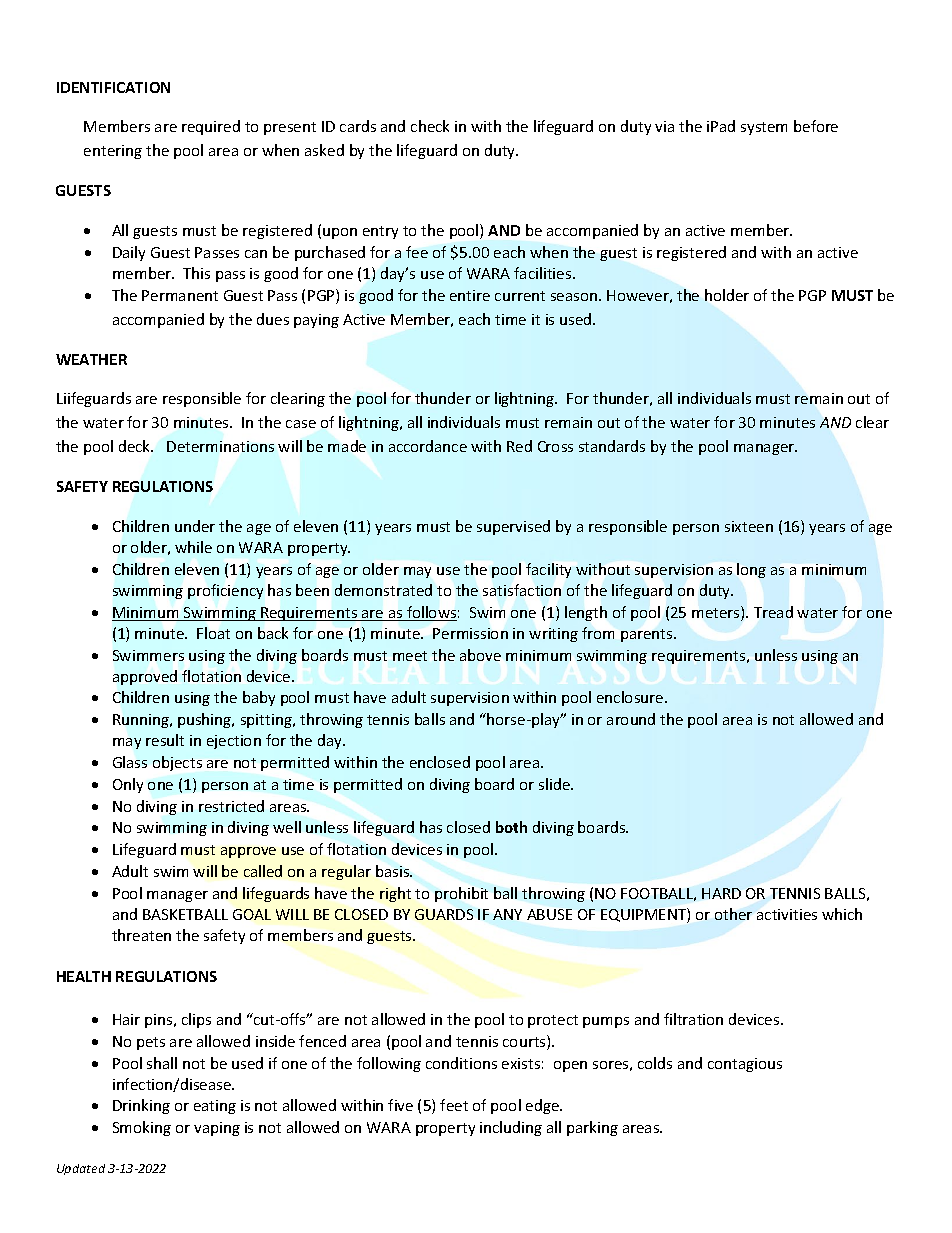 This screenshot has width=952, height=1233. Describe the element at coordinates (428, 446) in the screenshot. I see `accordance` at that location.
